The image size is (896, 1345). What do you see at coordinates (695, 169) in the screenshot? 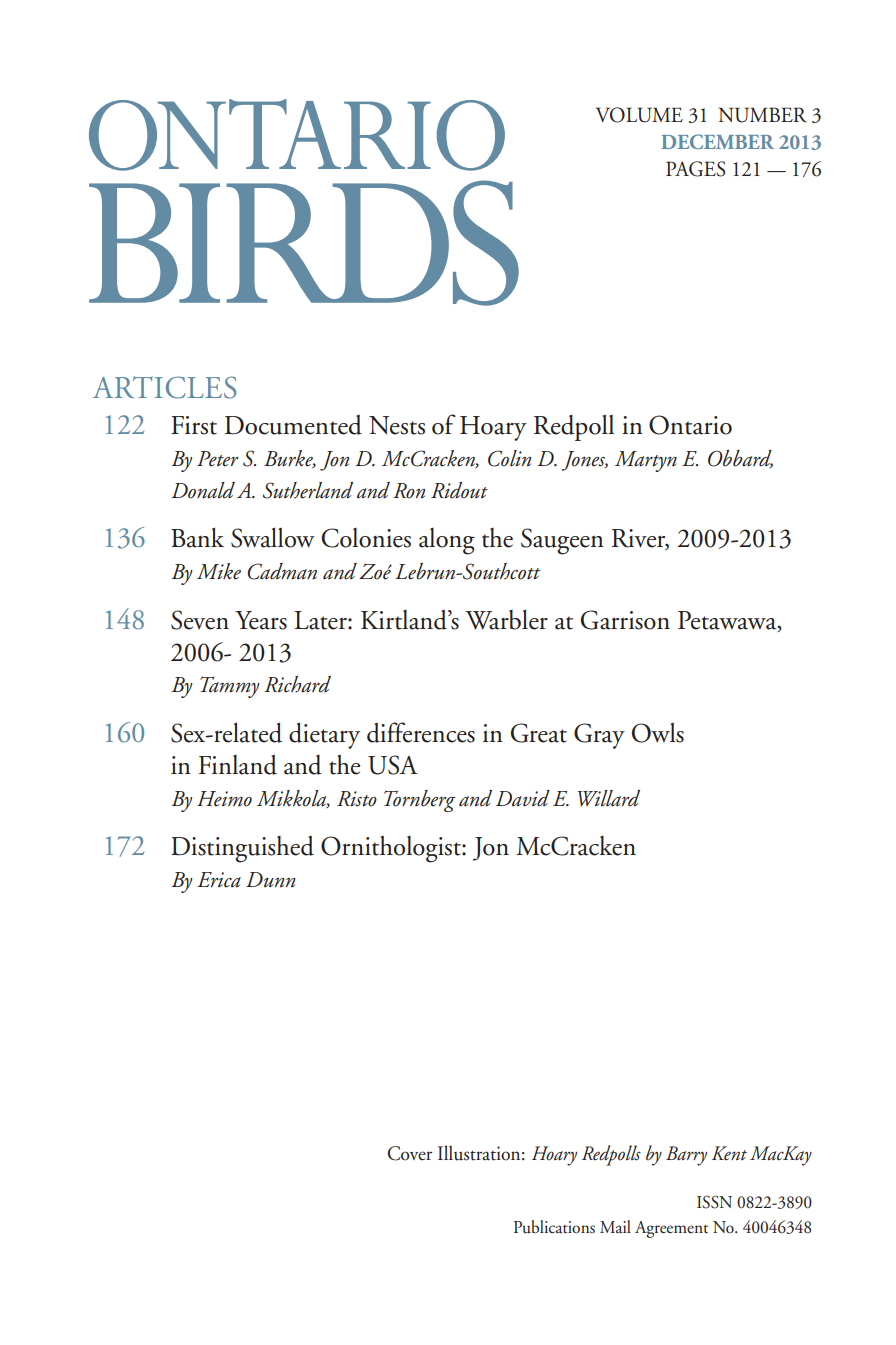
I see `PAGES` at bounding box center [695, 169].
